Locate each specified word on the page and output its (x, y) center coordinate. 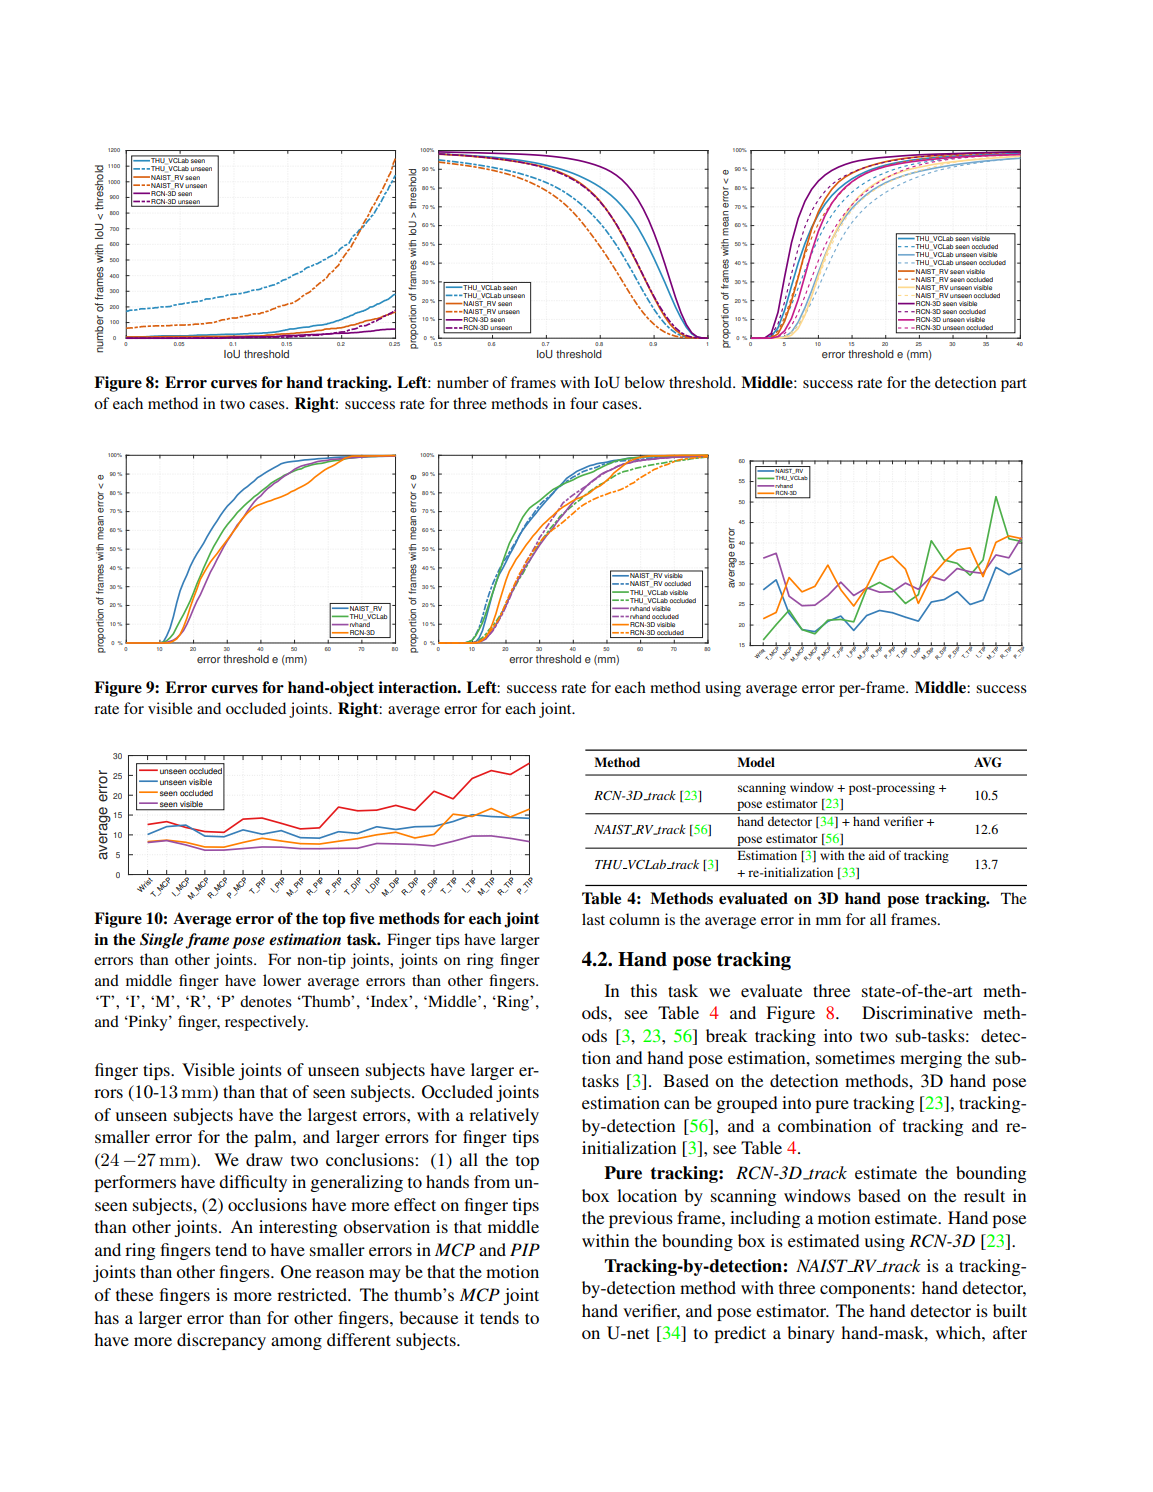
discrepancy (221, 1341)
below (644, 382)
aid (877, 854)
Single (161, 941)
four (584, 403)
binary (811, 1334)
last (593, 919)
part (1014, 385)
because (428, 1317)
